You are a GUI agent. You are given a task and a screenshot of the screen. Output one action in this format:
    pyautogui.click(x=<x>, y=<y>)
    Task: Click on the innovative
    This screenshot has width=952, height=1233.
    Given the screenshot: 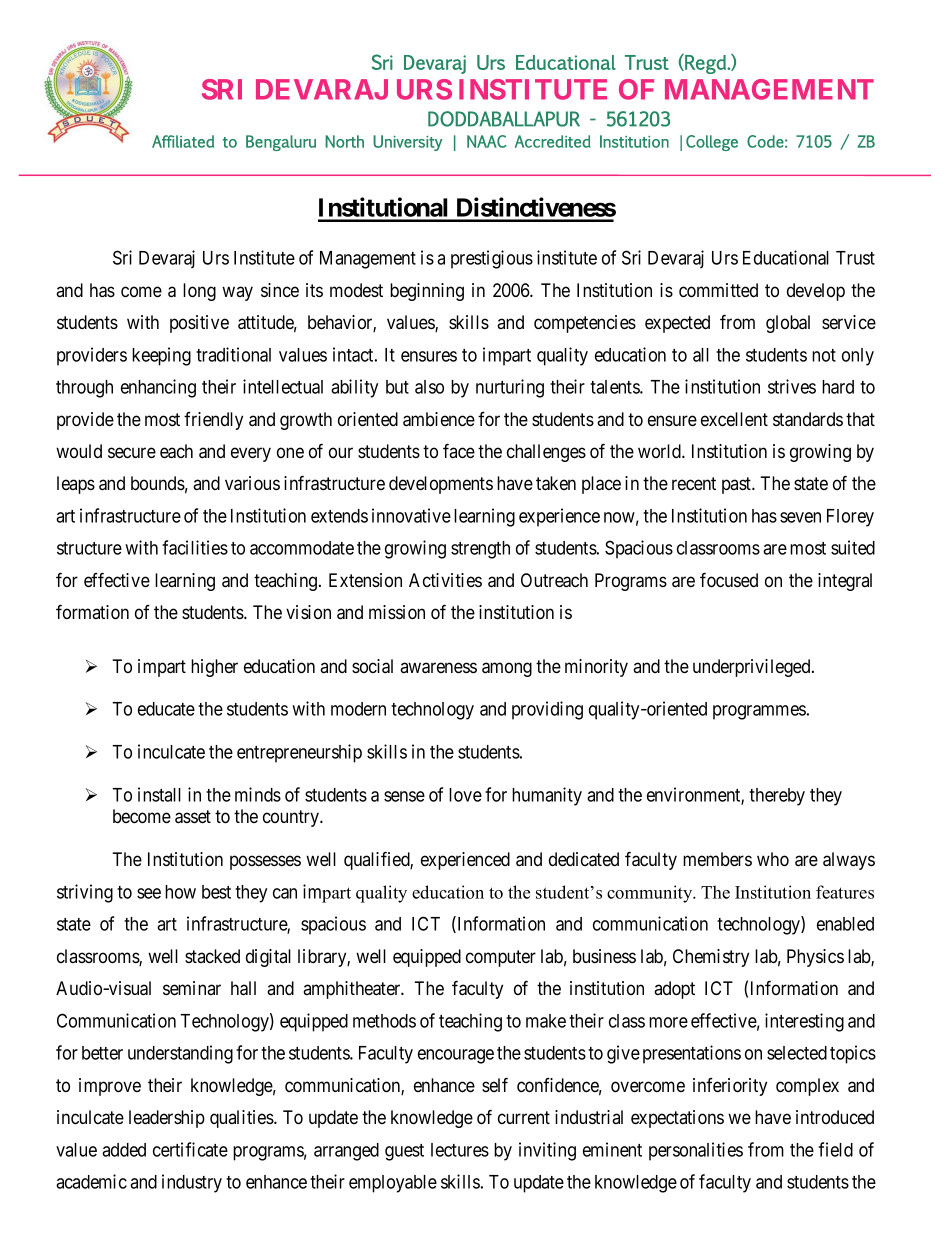 What is the action you would take?
    pyautogui.click(x=411, y=515)
